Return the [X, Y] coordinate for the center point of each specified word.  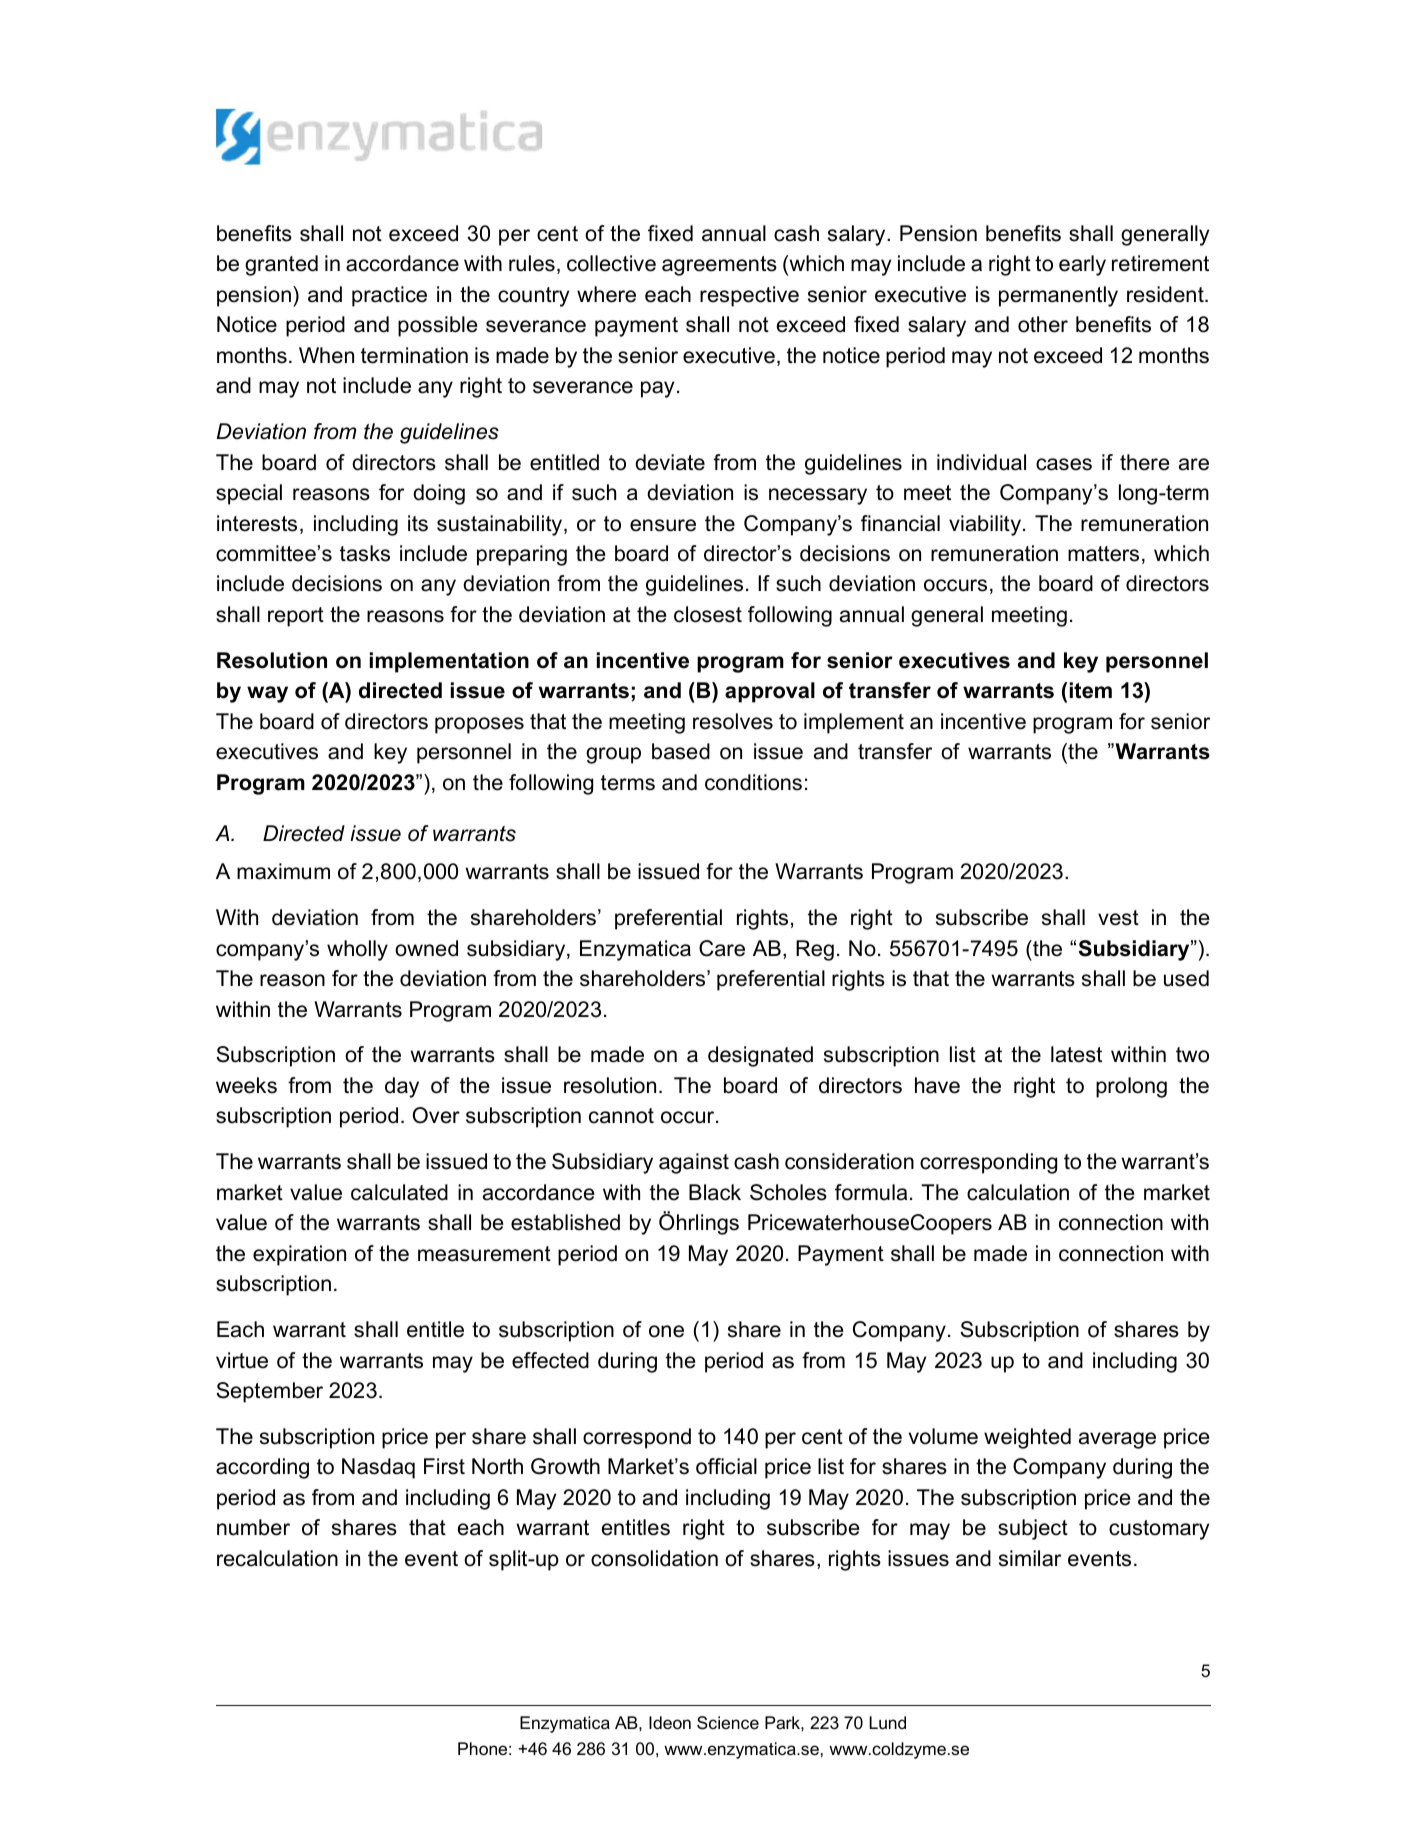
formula [871, 1192]
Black [715, 1192]
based [681, 751]
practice [389, 296]
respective [749, 296]
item [1091, 690]
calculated [399, 1192]
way [267, 694]
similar [1030, 1558]
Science [728, 1723]
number [253, 1527]
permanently [1058, 296]
